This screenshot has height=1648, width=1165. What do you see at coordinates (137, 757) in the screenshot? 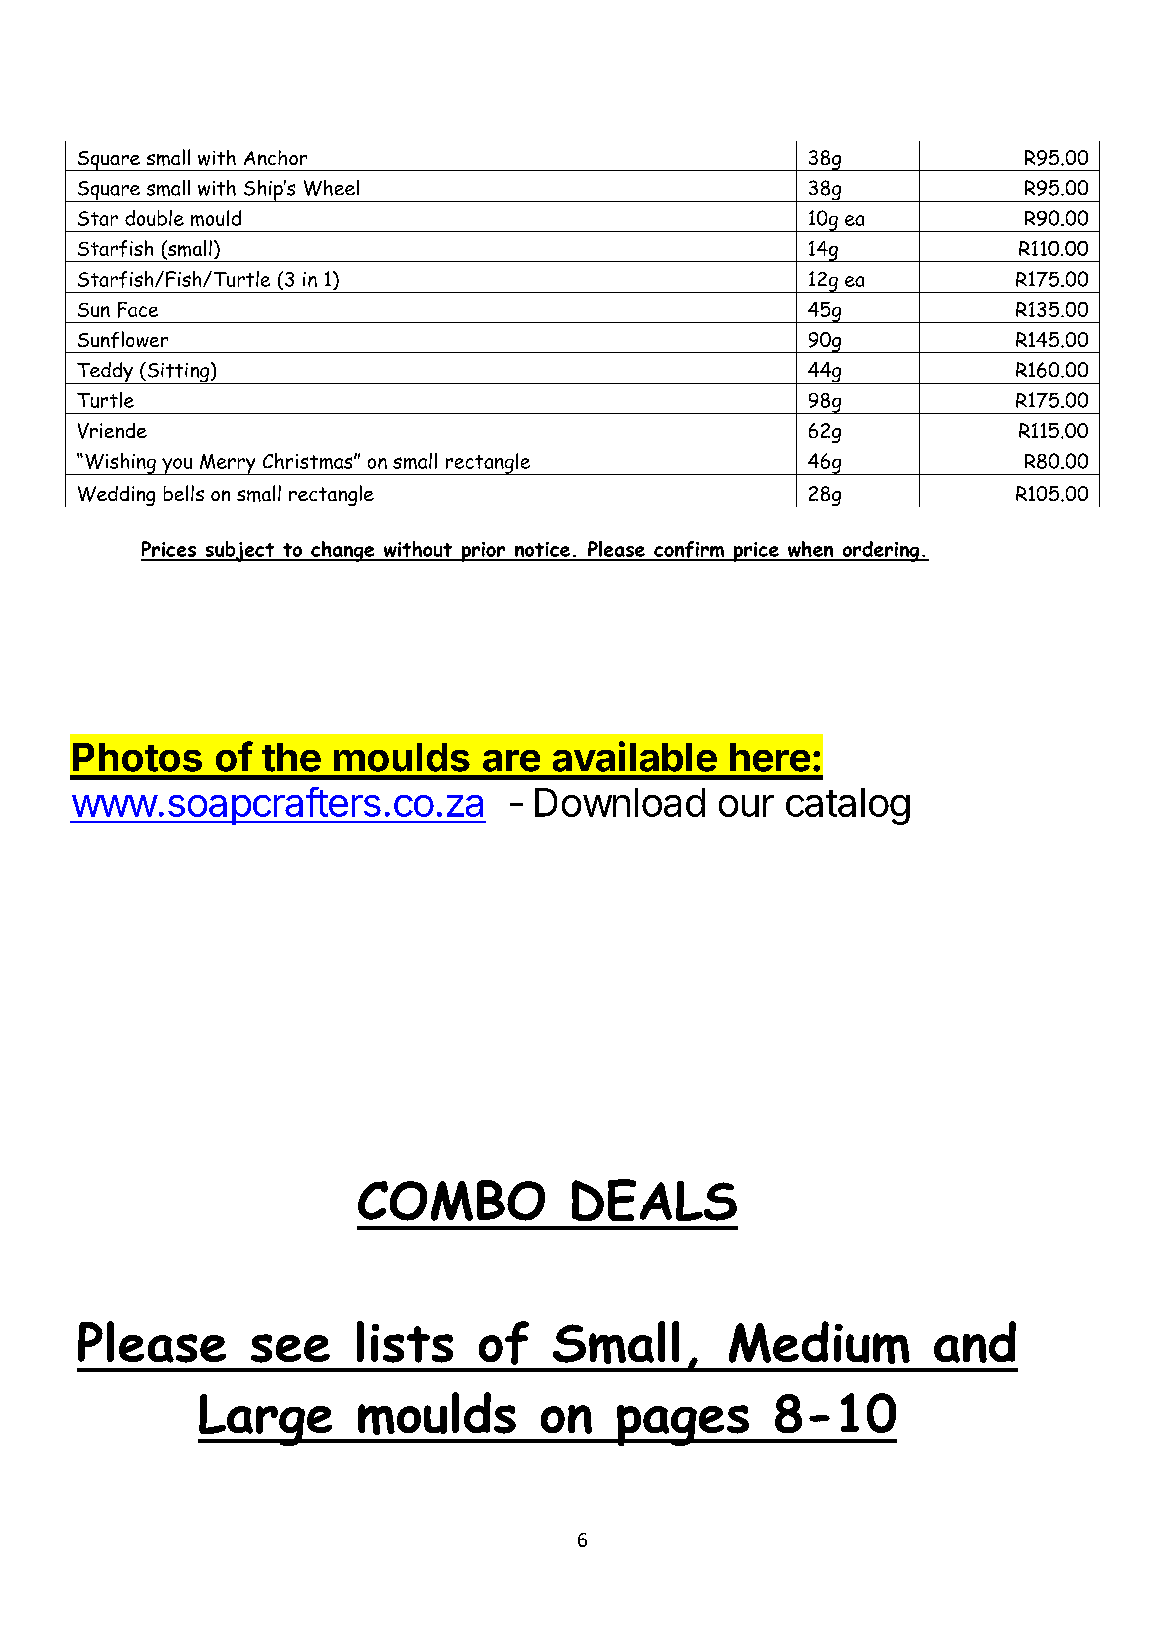
I see `Photos` at bounding box center [137, 757].
